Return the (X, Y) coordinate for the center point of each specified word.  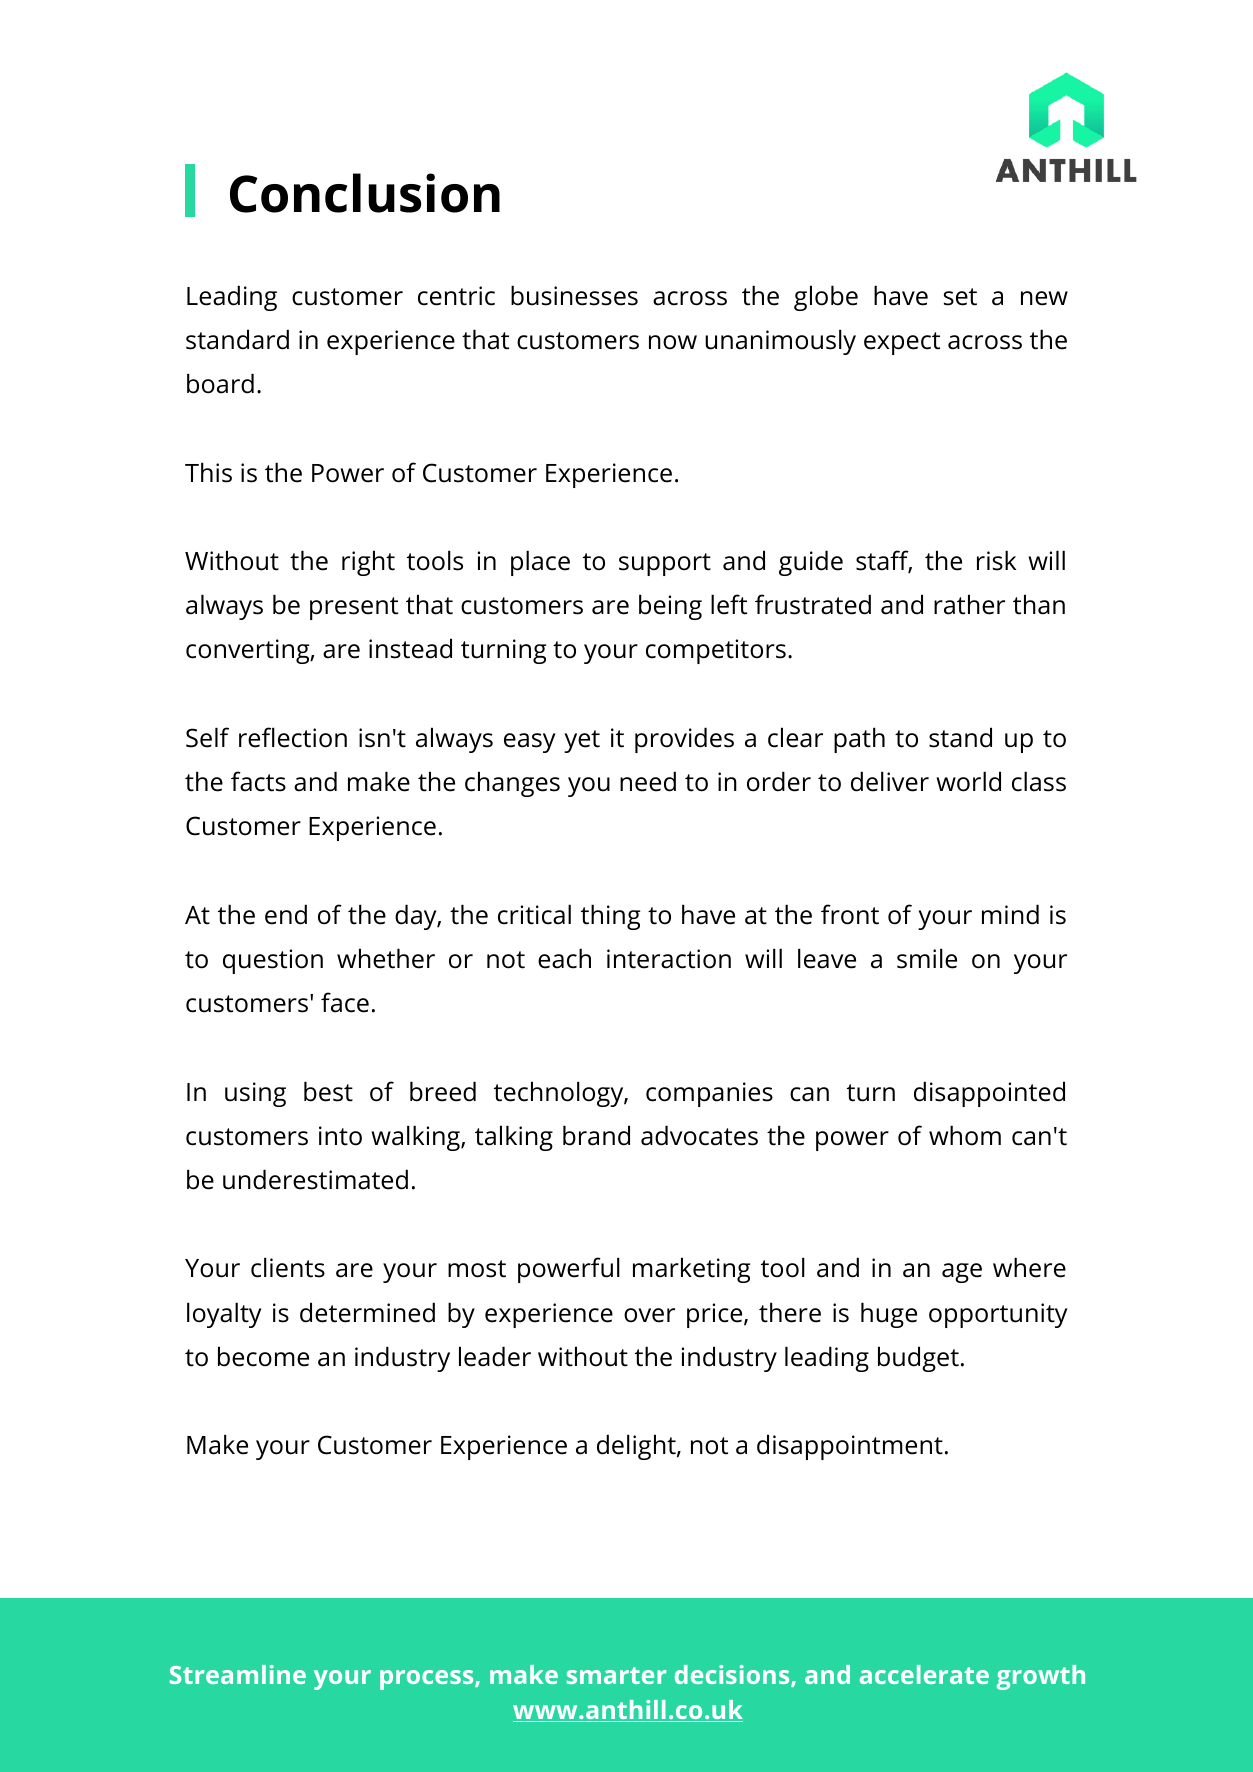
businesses (574, 295)
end (286, 914)
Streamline (238, 1674)
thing (610, 917)
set (960, 297)
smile (927, 958)
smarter (616, 1675)
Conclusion (365, 193)
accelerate (924, 1674)
